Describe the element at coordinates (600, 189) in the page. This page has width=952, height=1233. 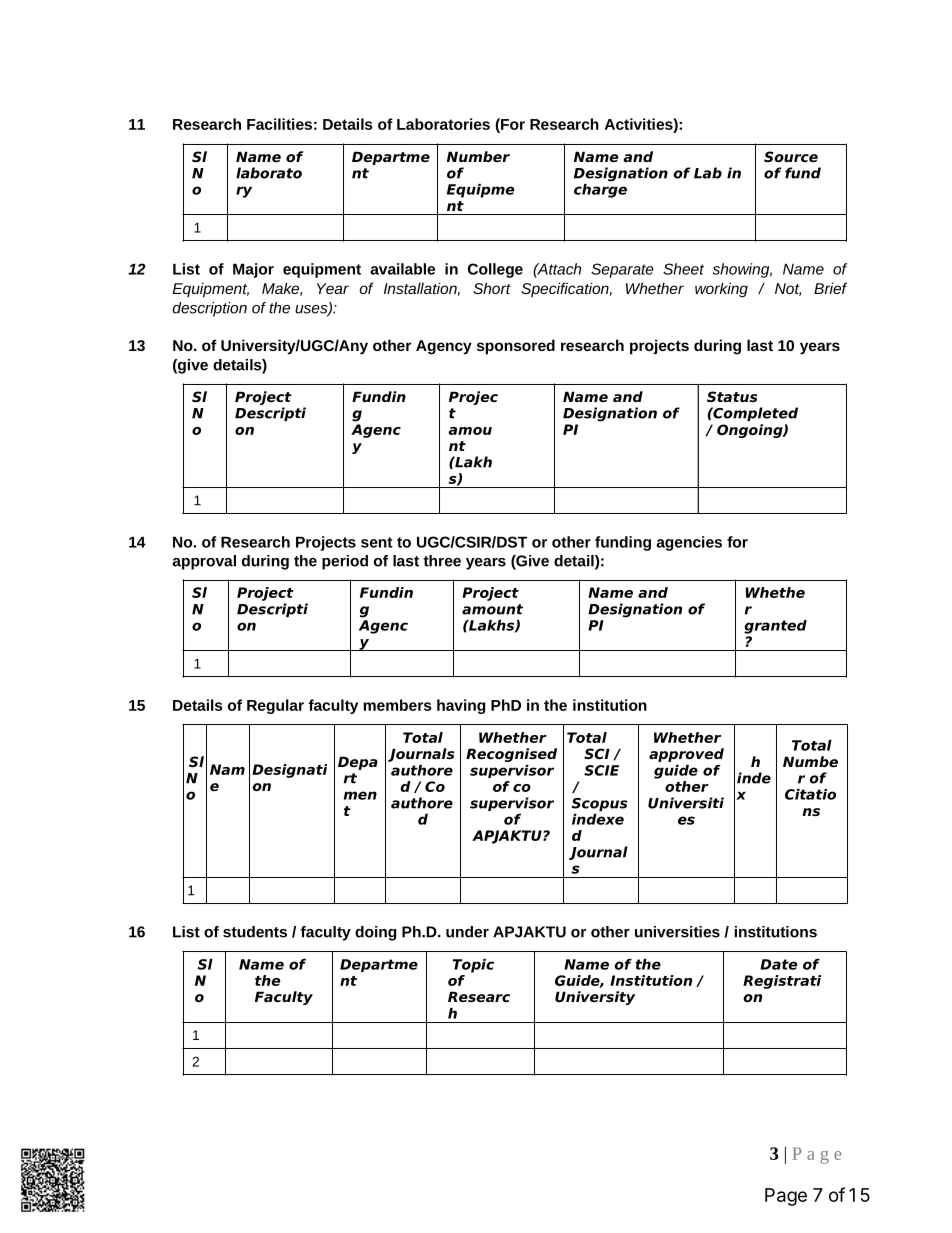
I see `charge` at that location.
